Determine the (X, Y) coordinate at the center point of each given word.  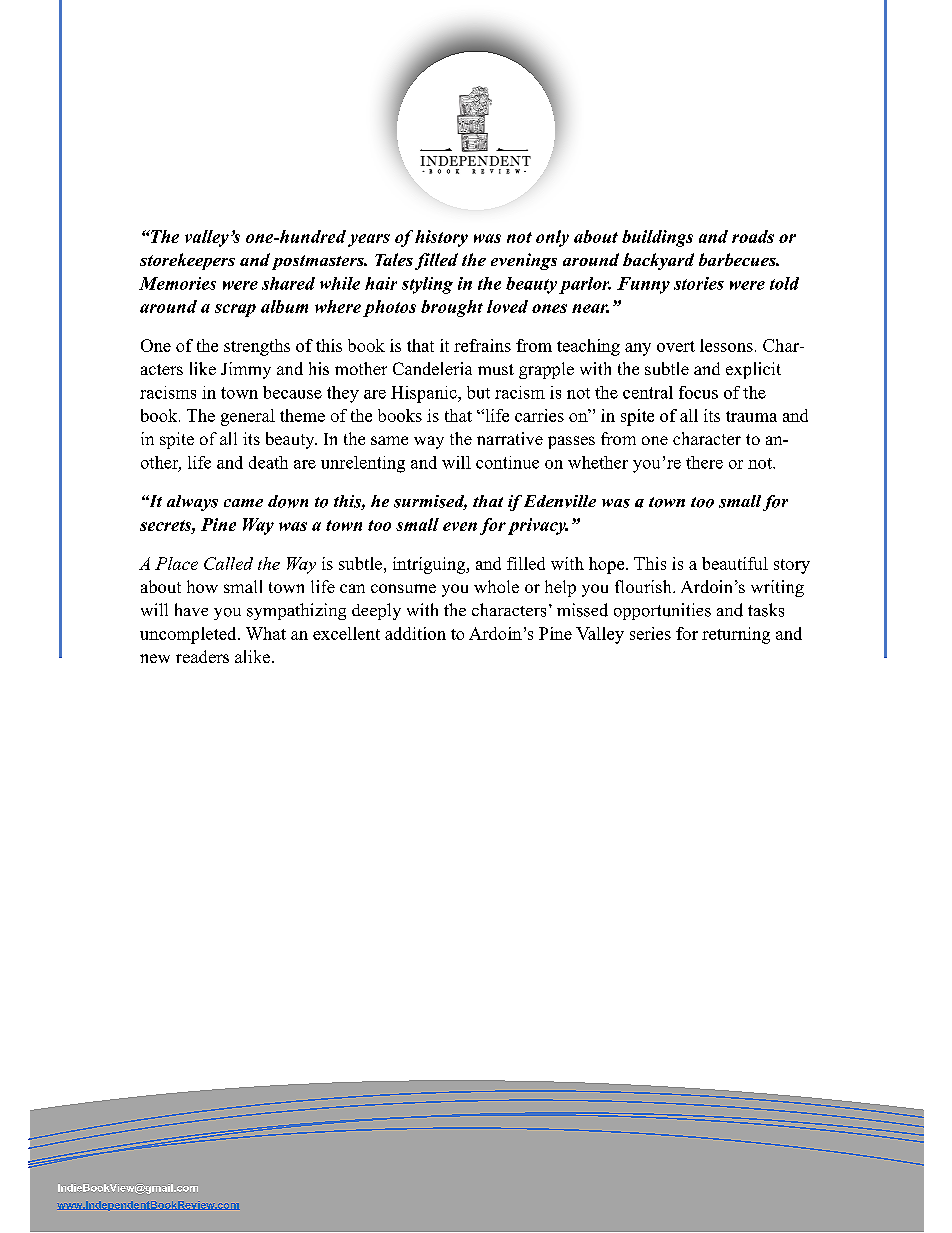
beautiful (735, 563)
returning (736, 635)
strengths (257, 347)
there (704, 462)
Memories (177, 283)
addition (415, 633)
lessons (726, 345)
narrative (510, 438)
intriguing (430, 565)
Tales (394, 259)
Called (228, 563)
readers (202, 656)
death (268, 462)
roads (753, 236)
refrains (482, 345)
